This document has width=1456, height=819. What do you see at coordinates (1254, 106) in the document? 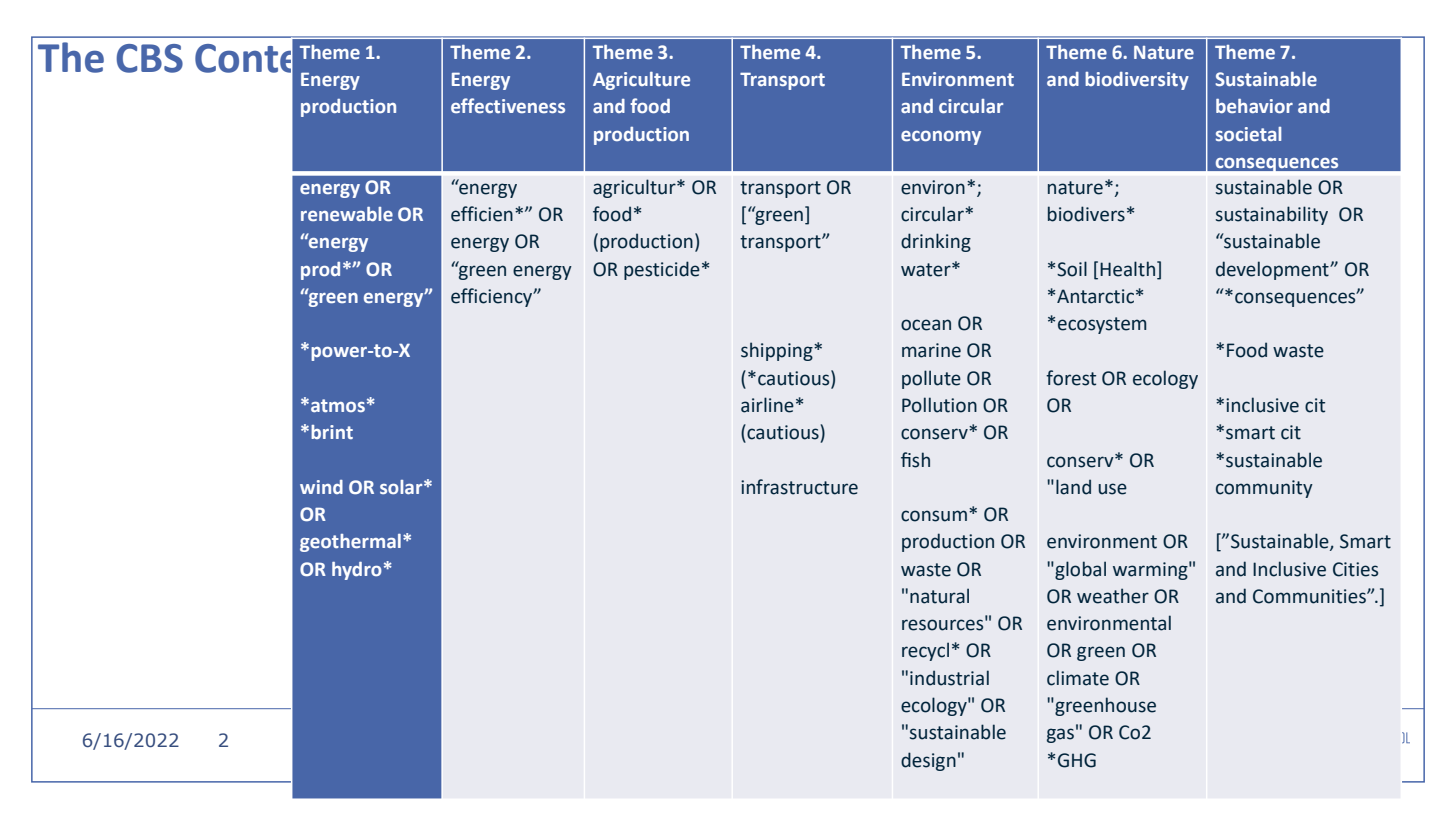
I see `behavior` at bounding box center [1254, 106].
